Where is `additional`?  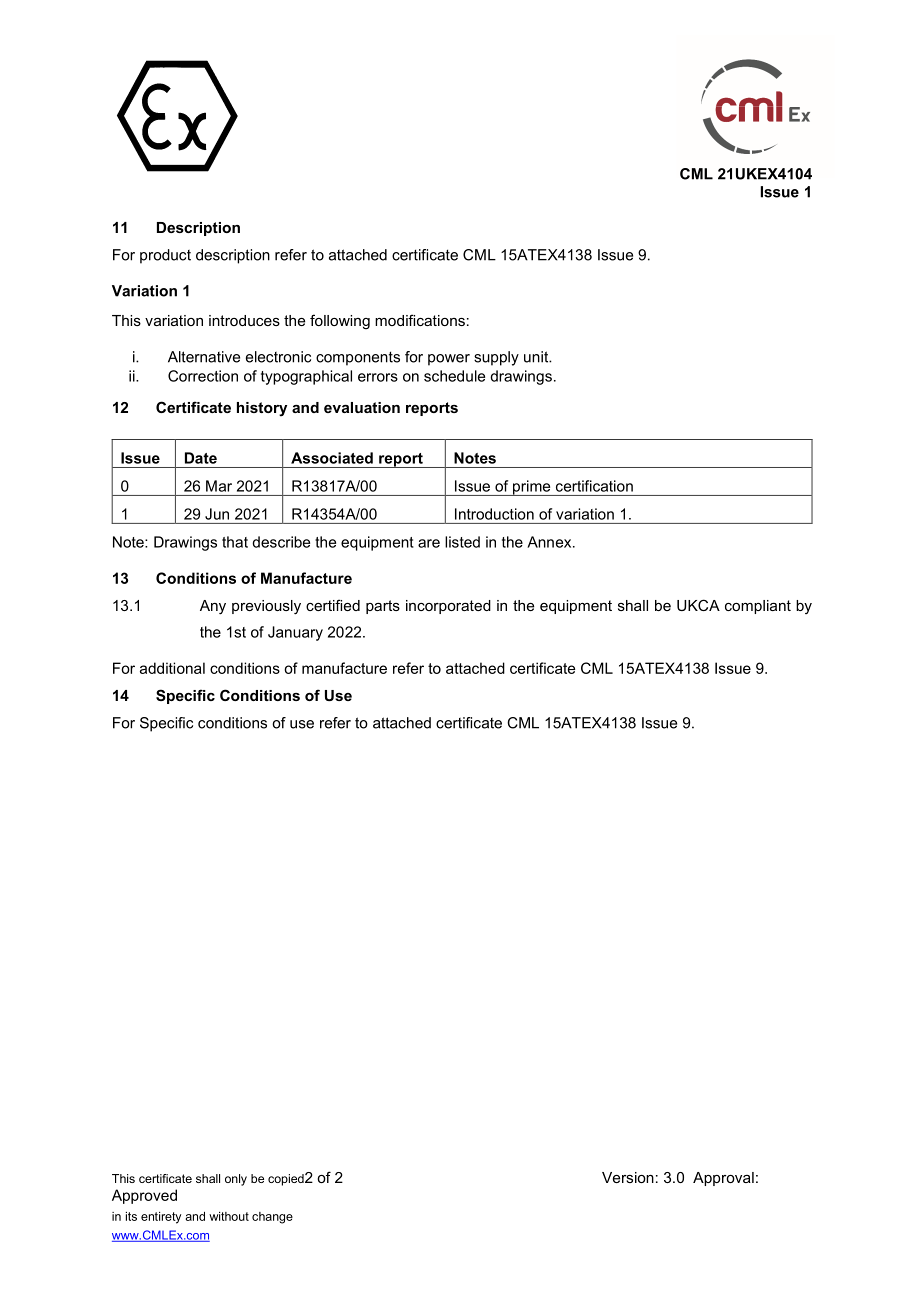 additional is located at coordinates (172, 668).
